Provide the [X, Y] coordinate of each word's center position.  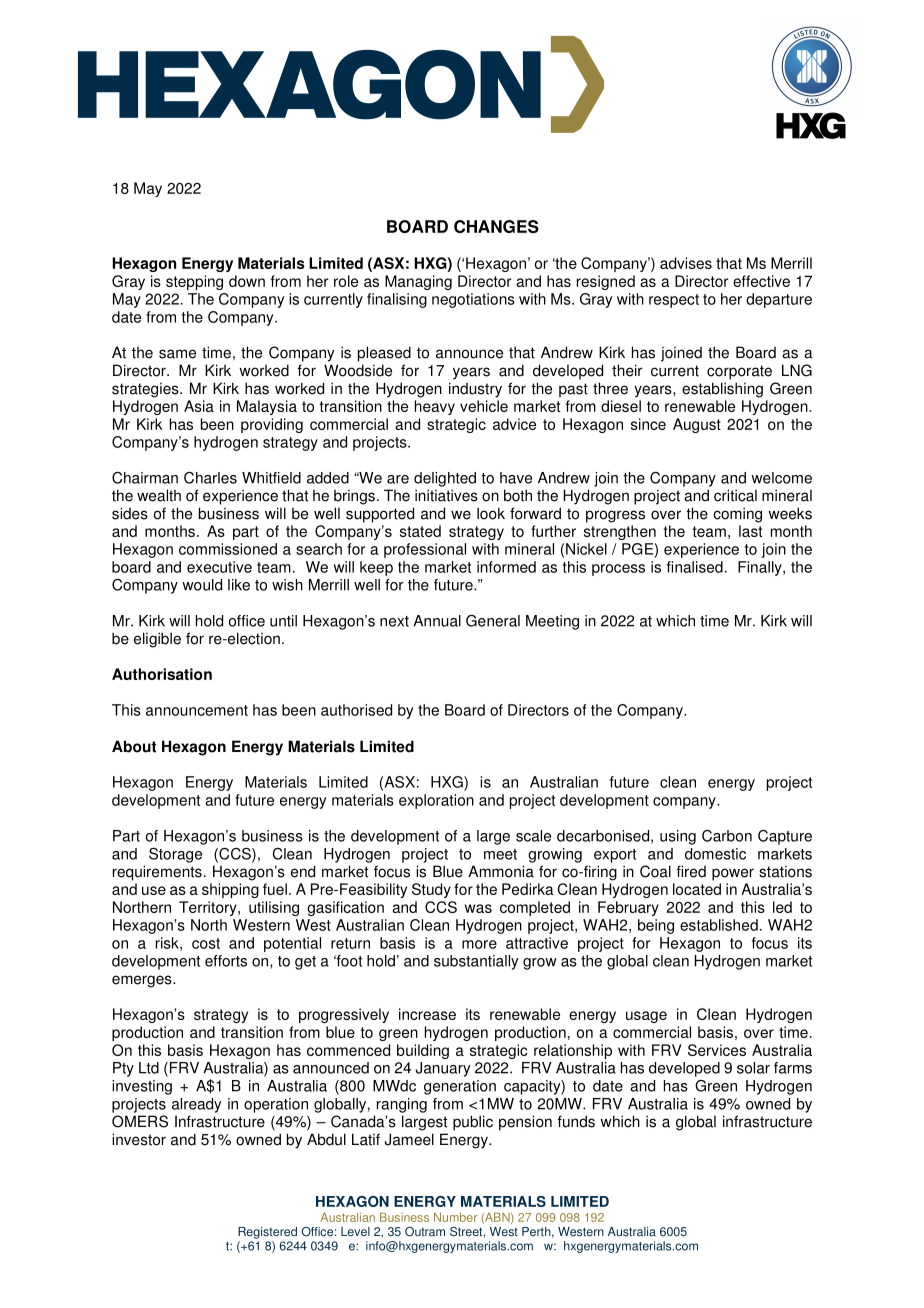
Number [455, 1217]
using [678, 837]
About [134, 746]
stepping [194, 282]
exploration [436, 801]
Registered [267, 1233]
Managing [418, 282]
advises [686, 263]
